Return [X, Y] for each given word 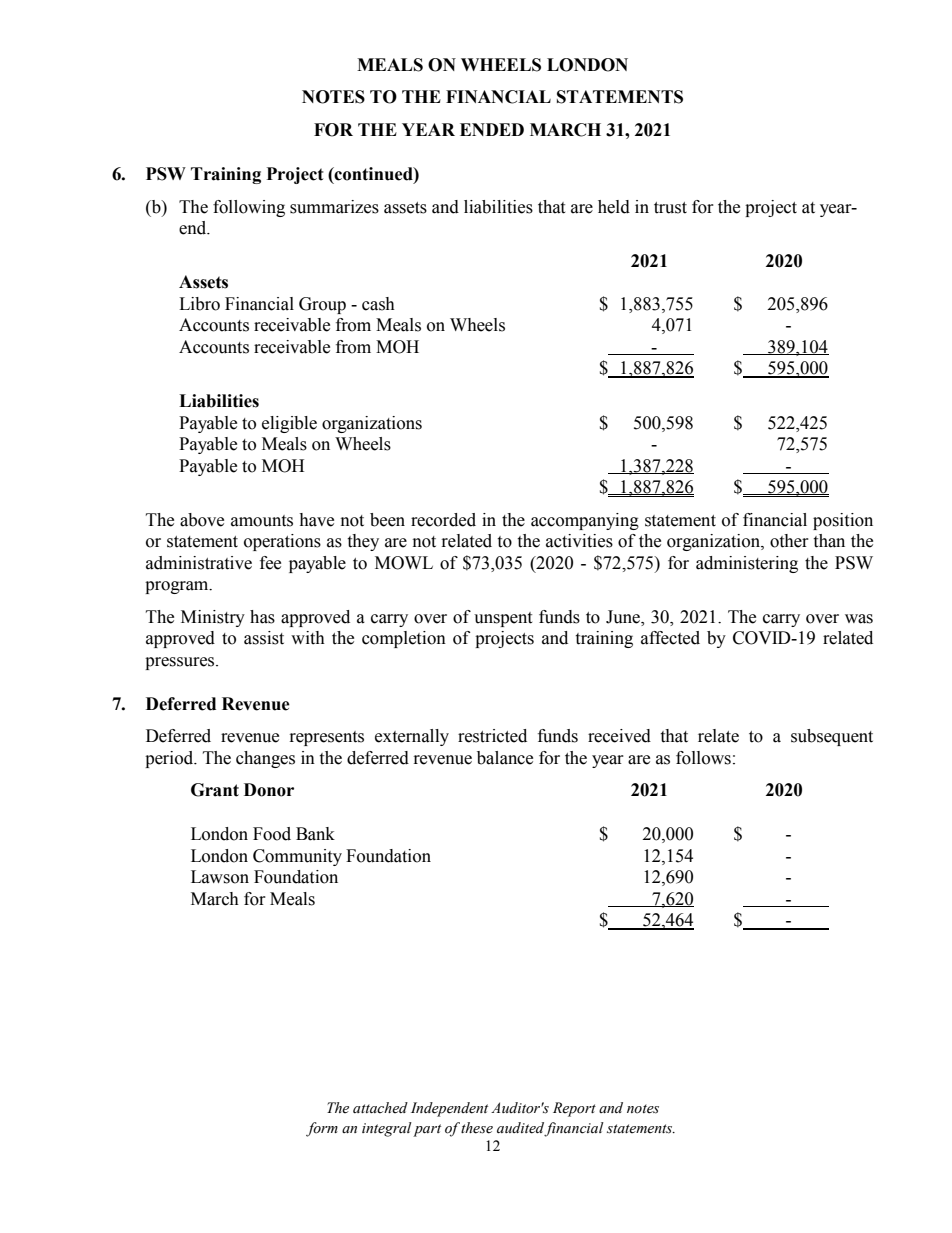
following [249, 208]
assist [264, 638]
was [859, 619]
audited [521, 1129]
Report [574, 1109]
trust [670, 208]
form [322, 1129]
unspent [503, 619]
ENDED [492, 129]
